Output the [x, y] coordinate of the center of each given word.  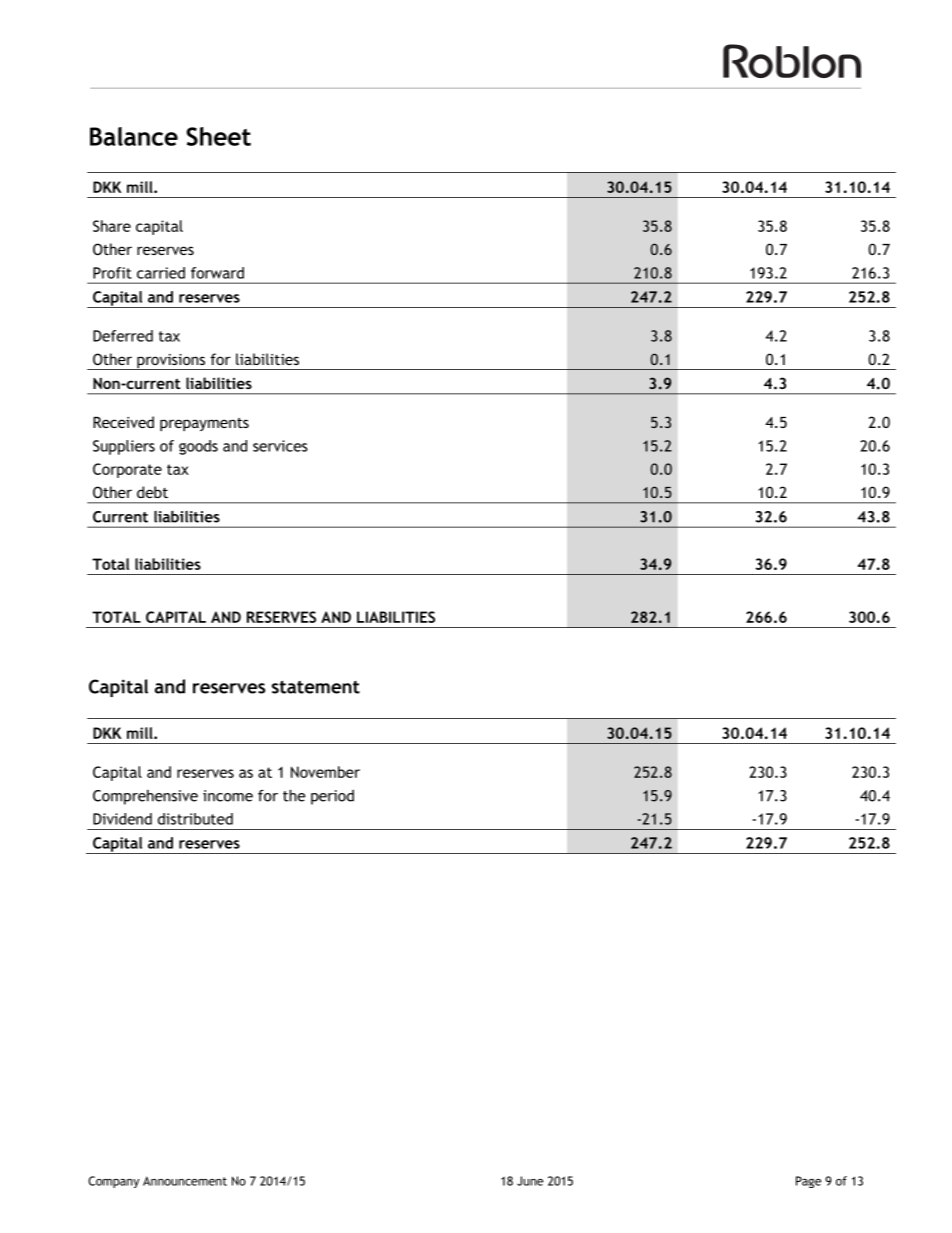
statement [316, 687]
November [325, 772]
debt [152, 492]
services [280, 446]
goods [198, 447]
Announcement [185, 1181]
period [332, 797]
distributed [195, 819]
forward [217, 273]
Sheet [218, 136]
